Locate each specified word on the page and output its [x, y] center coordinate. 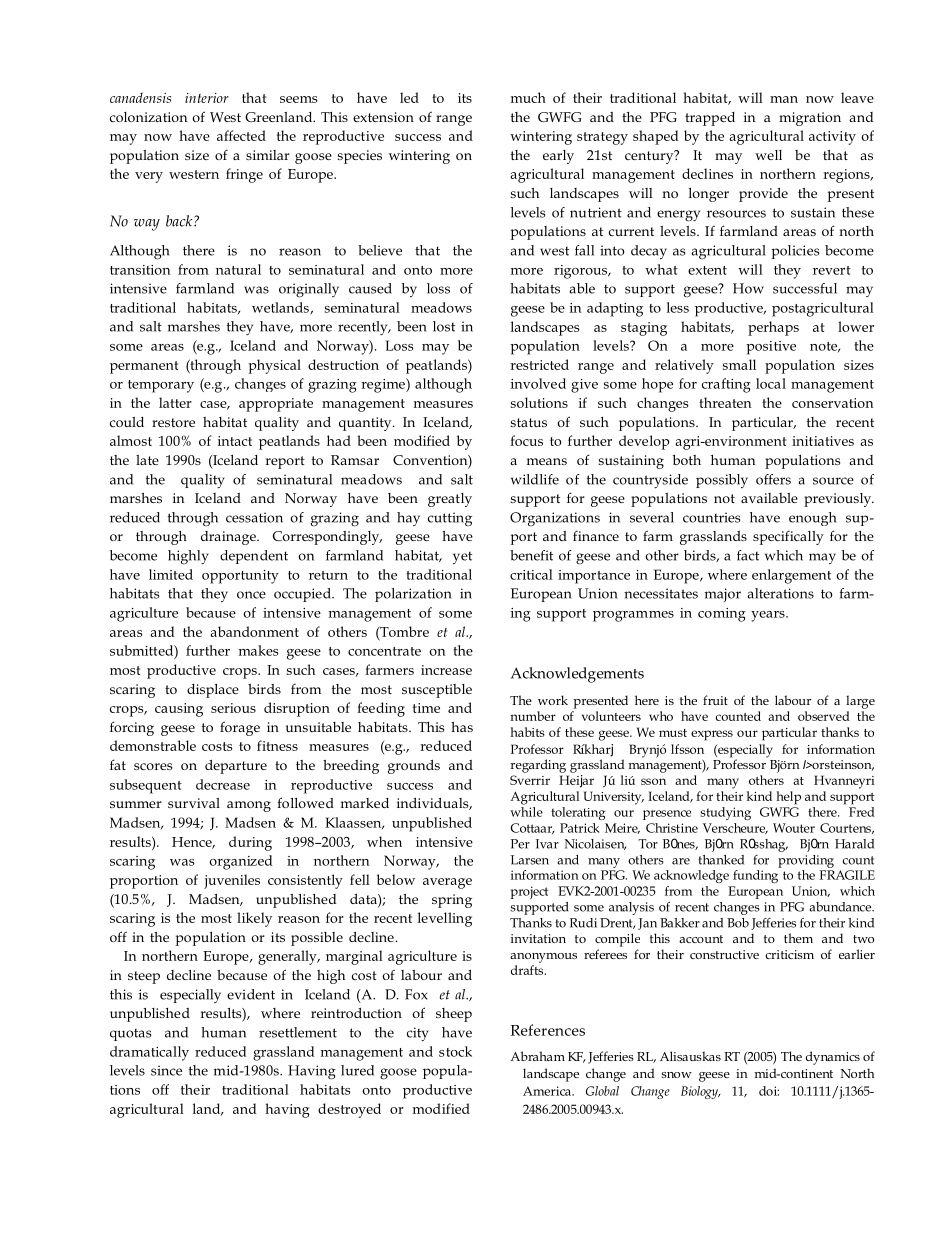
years [769, 616]
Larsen [530, 860]
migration [810, 119]
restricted [539, 364]
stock [455, 1051]
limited [171, 574]
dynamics [833, 1058]
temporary [161, 386]
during [250, 843]
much [528, 97]
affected [241, 135]
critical [531, 574]
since [166, 1070]
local [771, 383]
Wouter [794, 828]
